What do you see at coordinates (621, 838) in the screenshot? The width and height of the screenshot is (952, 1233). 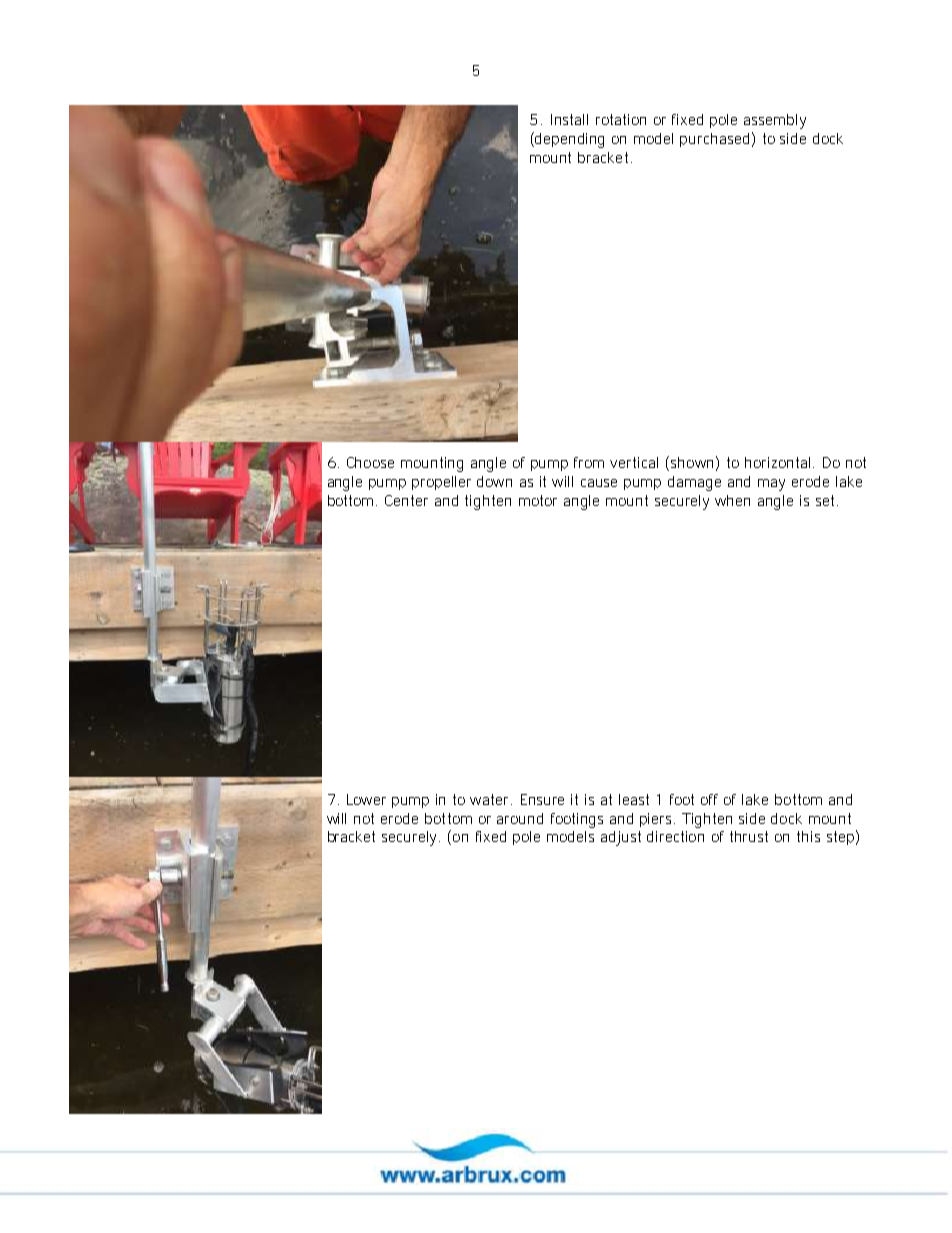 I see `adjust` at bounding box center [621, 838].
